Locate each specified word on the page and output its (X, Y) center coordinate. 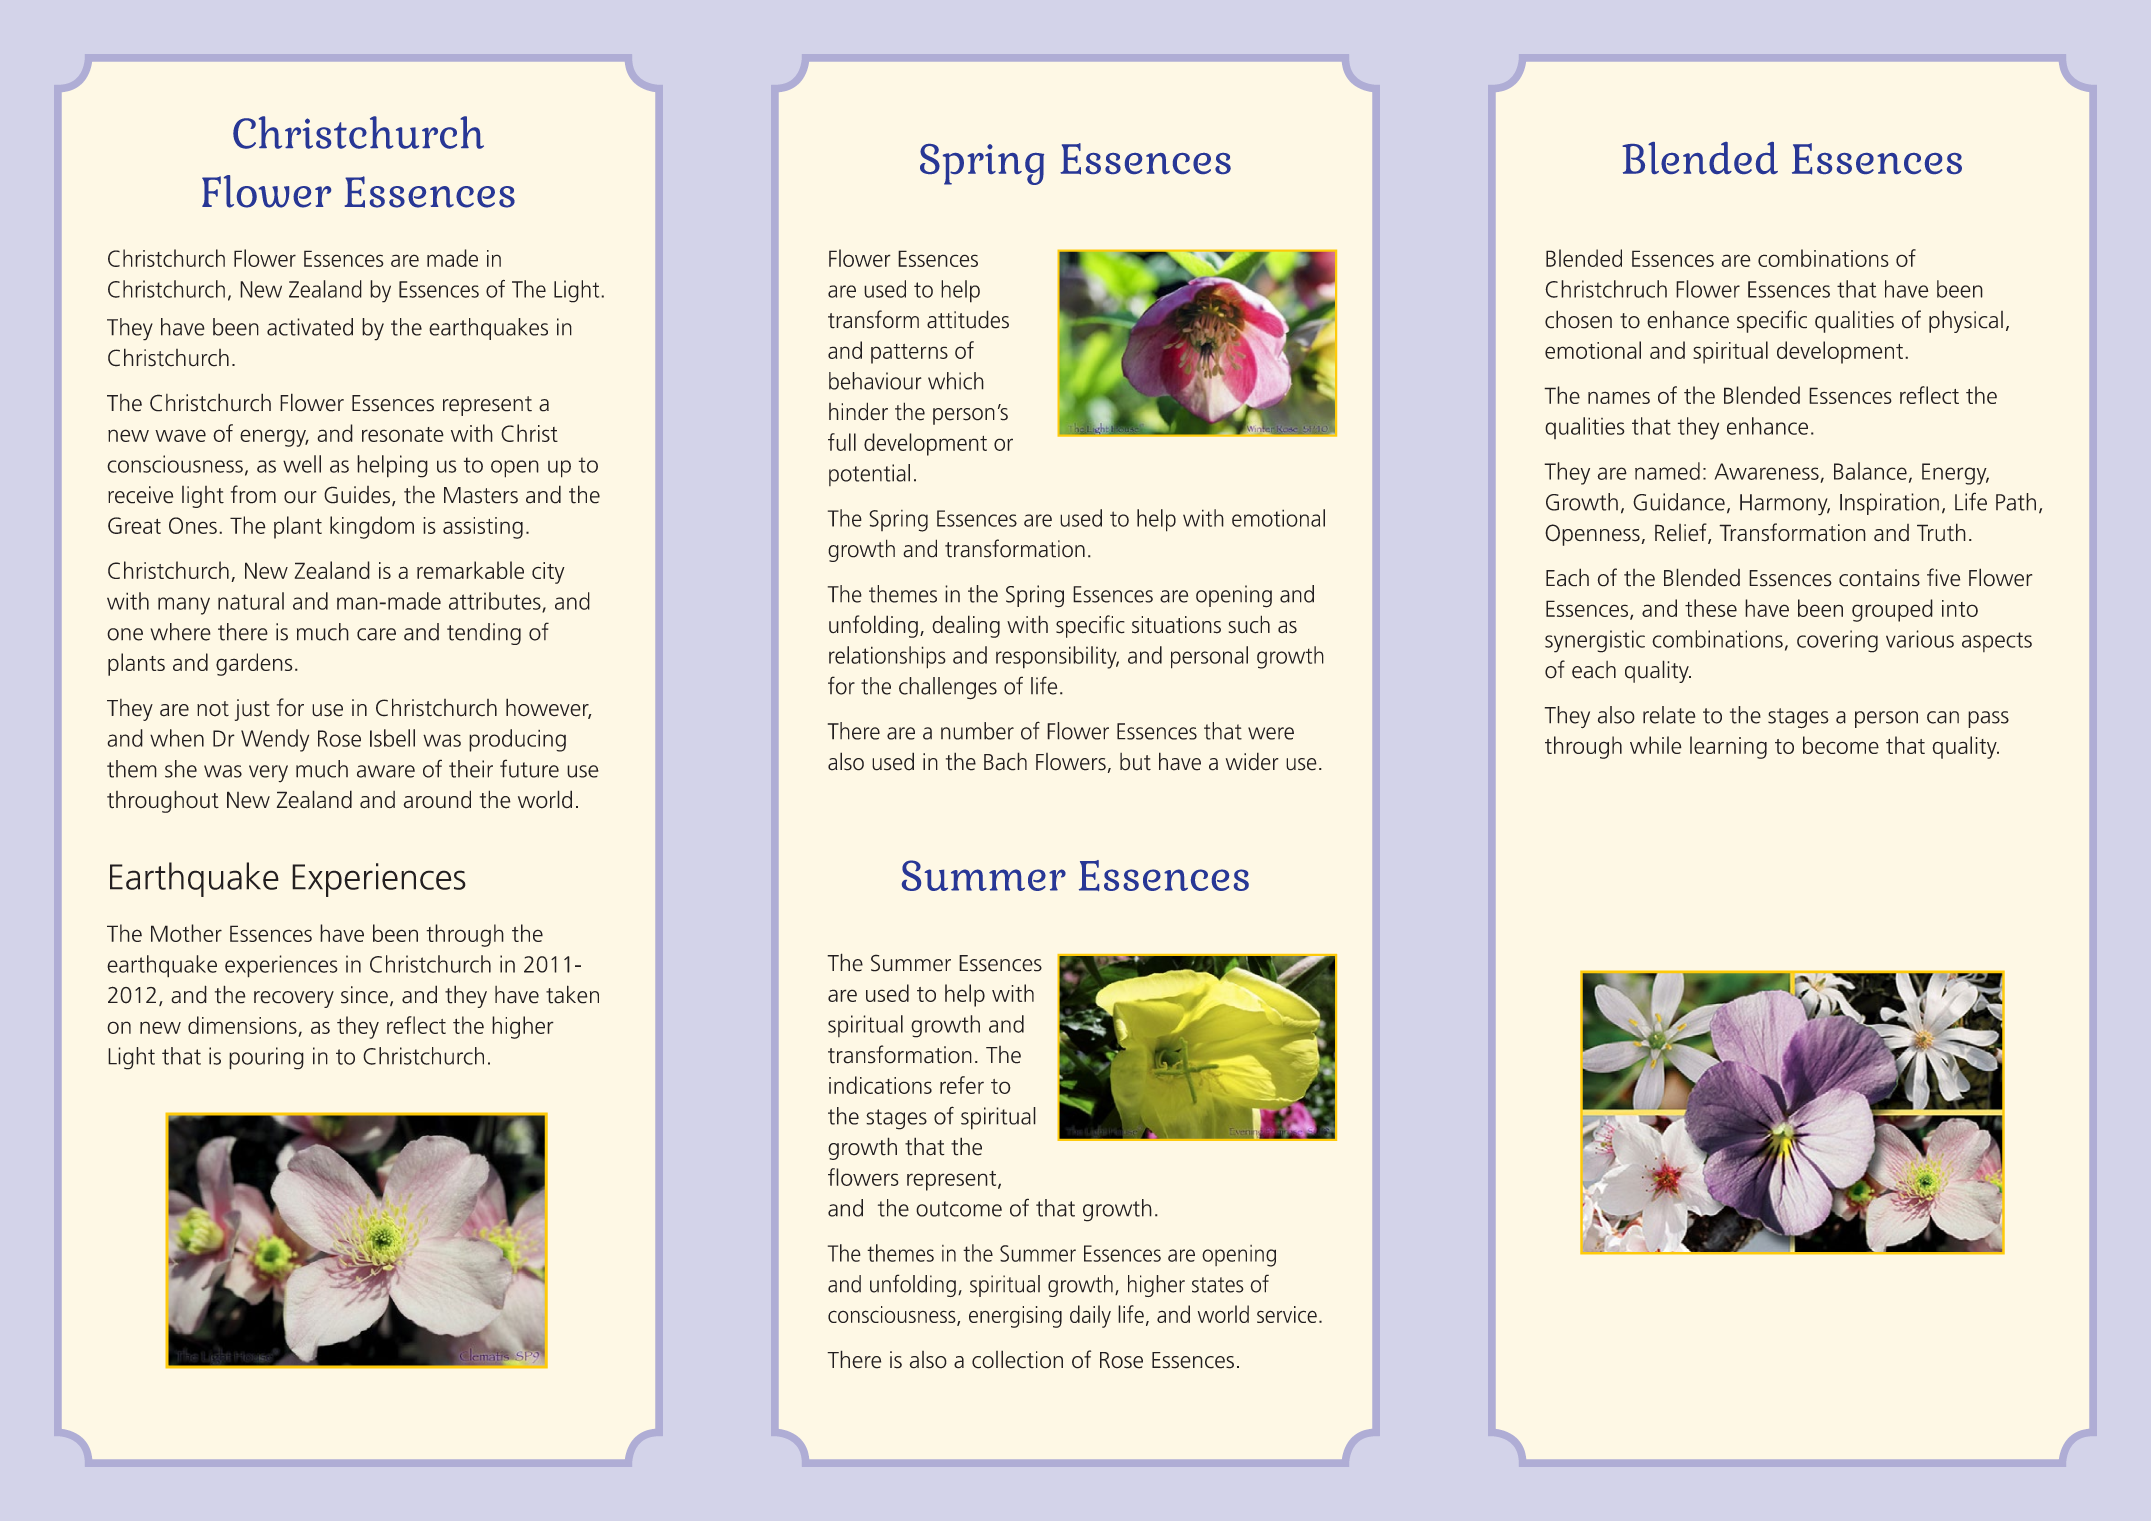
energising (1015, 1317)
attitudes (968, 319)
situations (1176, 625)
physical (1966, 321)
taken (572, 994)
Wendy (275, 740)
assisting (483, 528)
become (1841, 745)
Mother (186, 933)
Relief (1682, 533)
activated (310, 327)
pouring (266, 1058)
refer (962, 1085)
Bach (1005, 761)
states (1218, 1285)
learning (1728, 747)
